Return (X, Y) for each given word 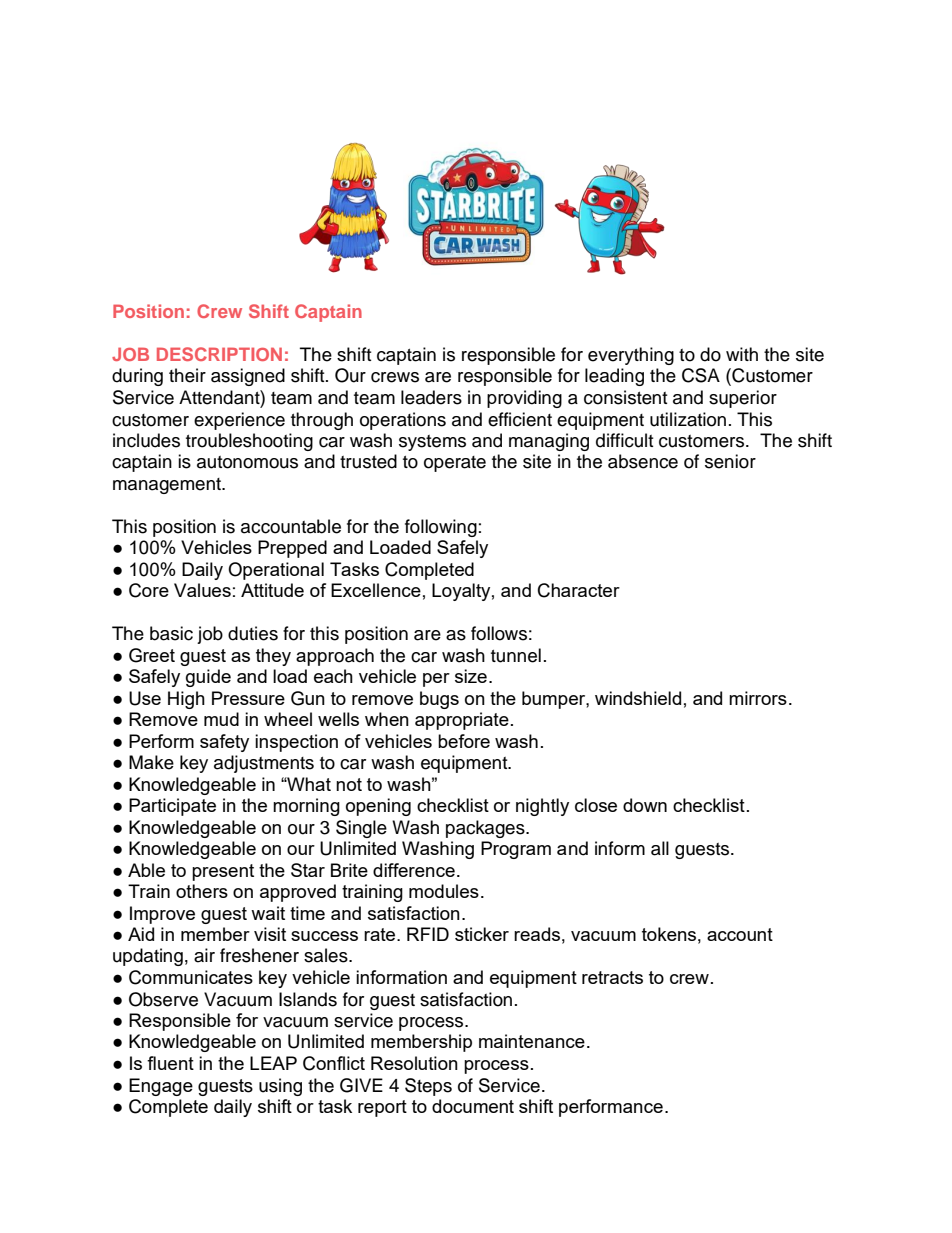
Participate (172, 807)
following (441, 528)
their (187, 375)
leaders (431, 397)
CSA (701, 375)
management (168, 486)
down (645, 805)
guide (208, 678)
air (204, 955)
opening (378, 807)
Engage (161, 1087)
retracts (612, 977)
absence (643, 461)
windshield (638, 698)
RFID (428, 934)
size (471, 676)
